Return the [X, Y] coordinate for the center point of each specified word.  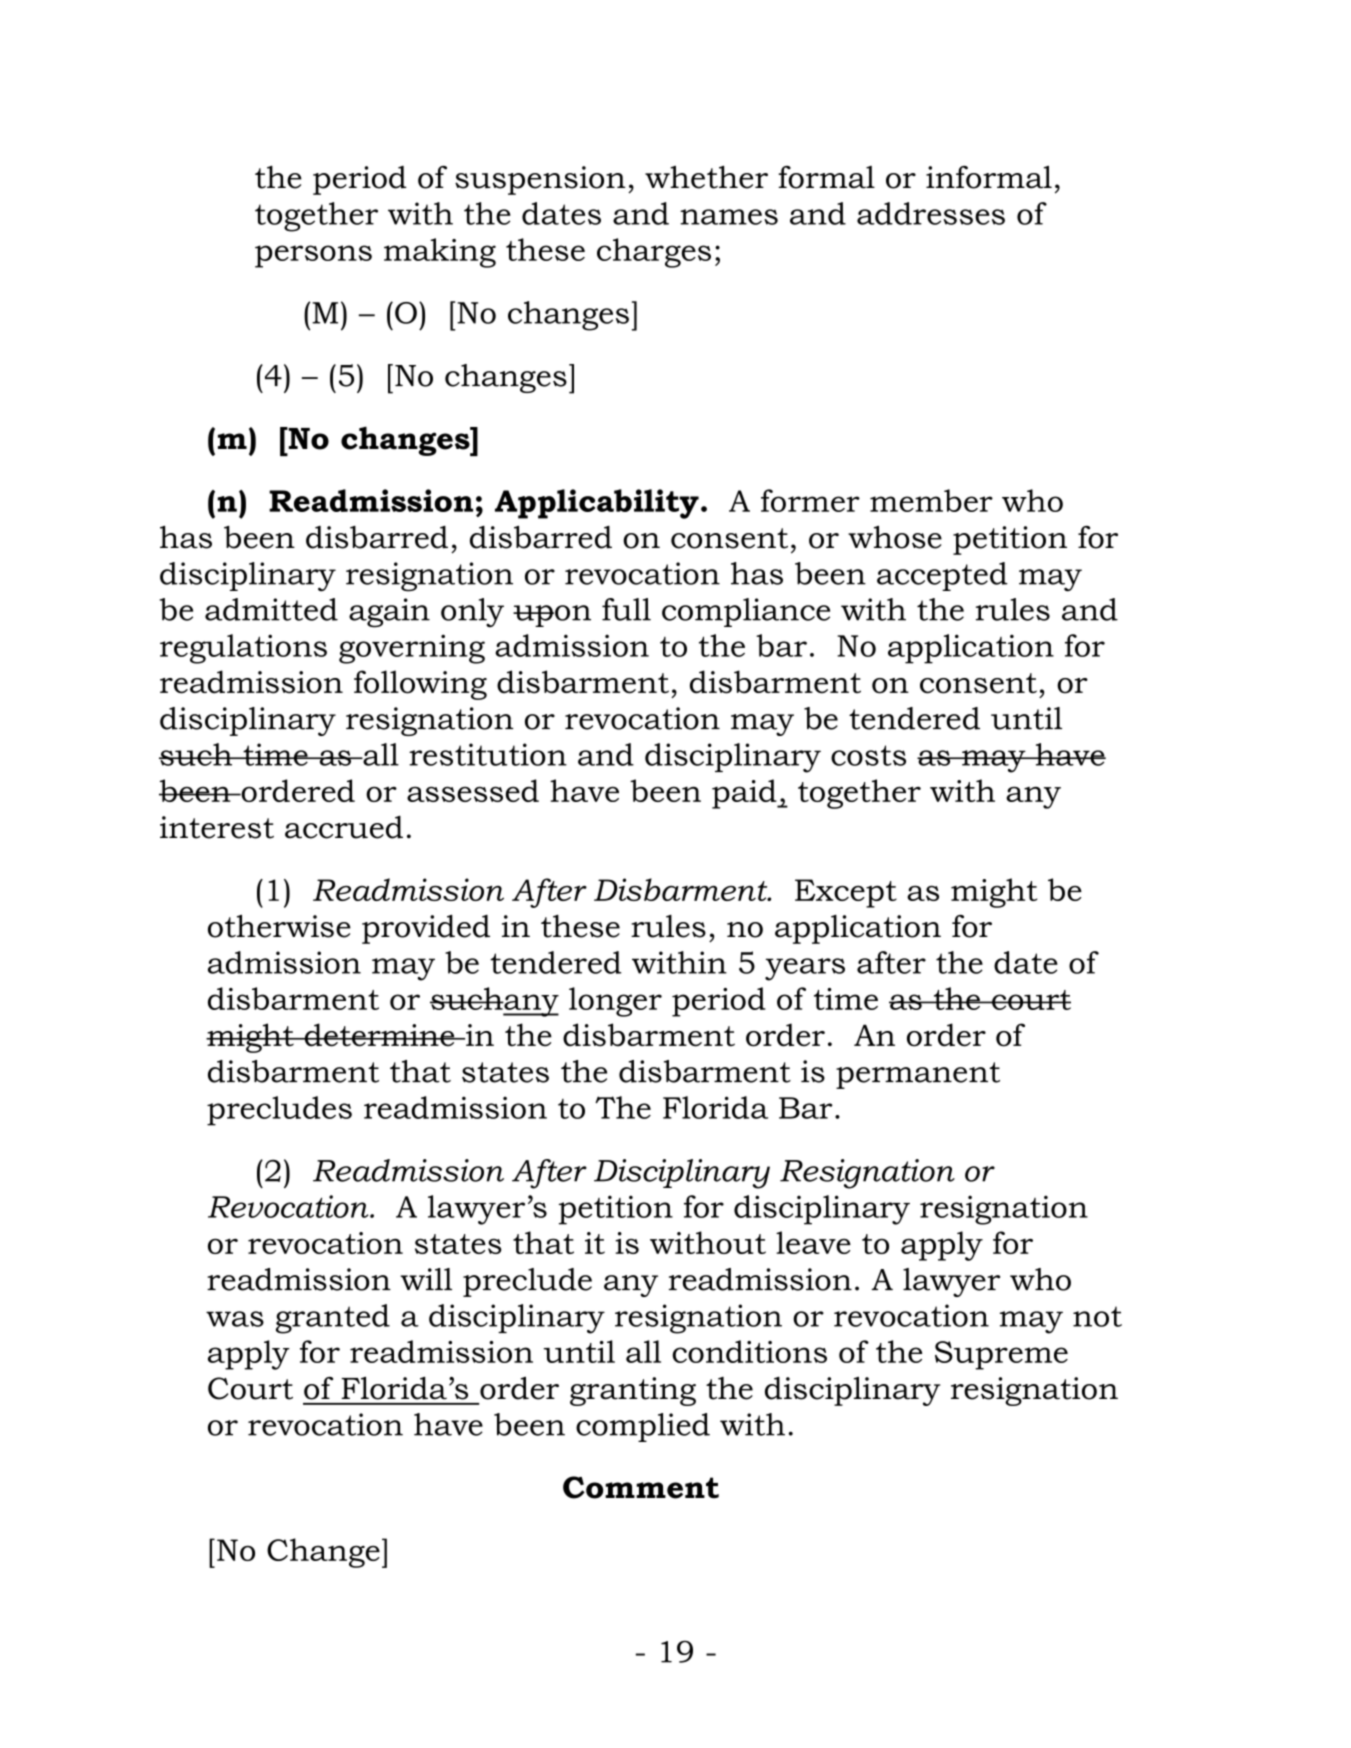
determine [379, 1035]
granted [333, 1319]
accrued [344, 827]
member [931, 500]
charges [654, 253]
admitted [271, 609]
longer [615, 1002]
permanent [918, 1075]
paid [745, 794]
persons [313, 256]
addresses [931, 213]
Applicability [597, 504]
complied [643, 1427]
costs [868, 755]
